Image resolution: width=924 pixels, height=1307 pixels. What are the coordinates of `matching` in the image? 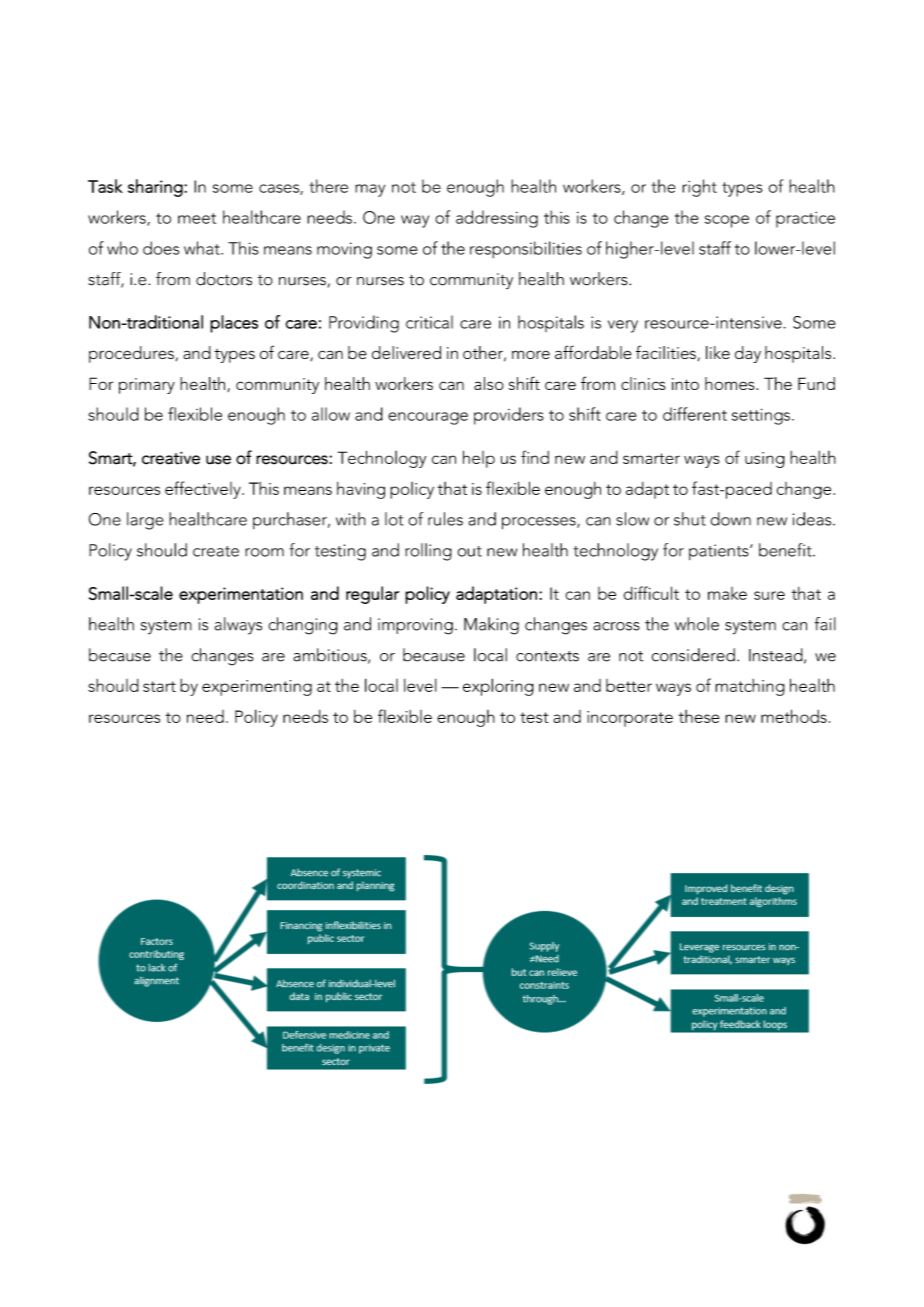 It's located at (750, 687).
